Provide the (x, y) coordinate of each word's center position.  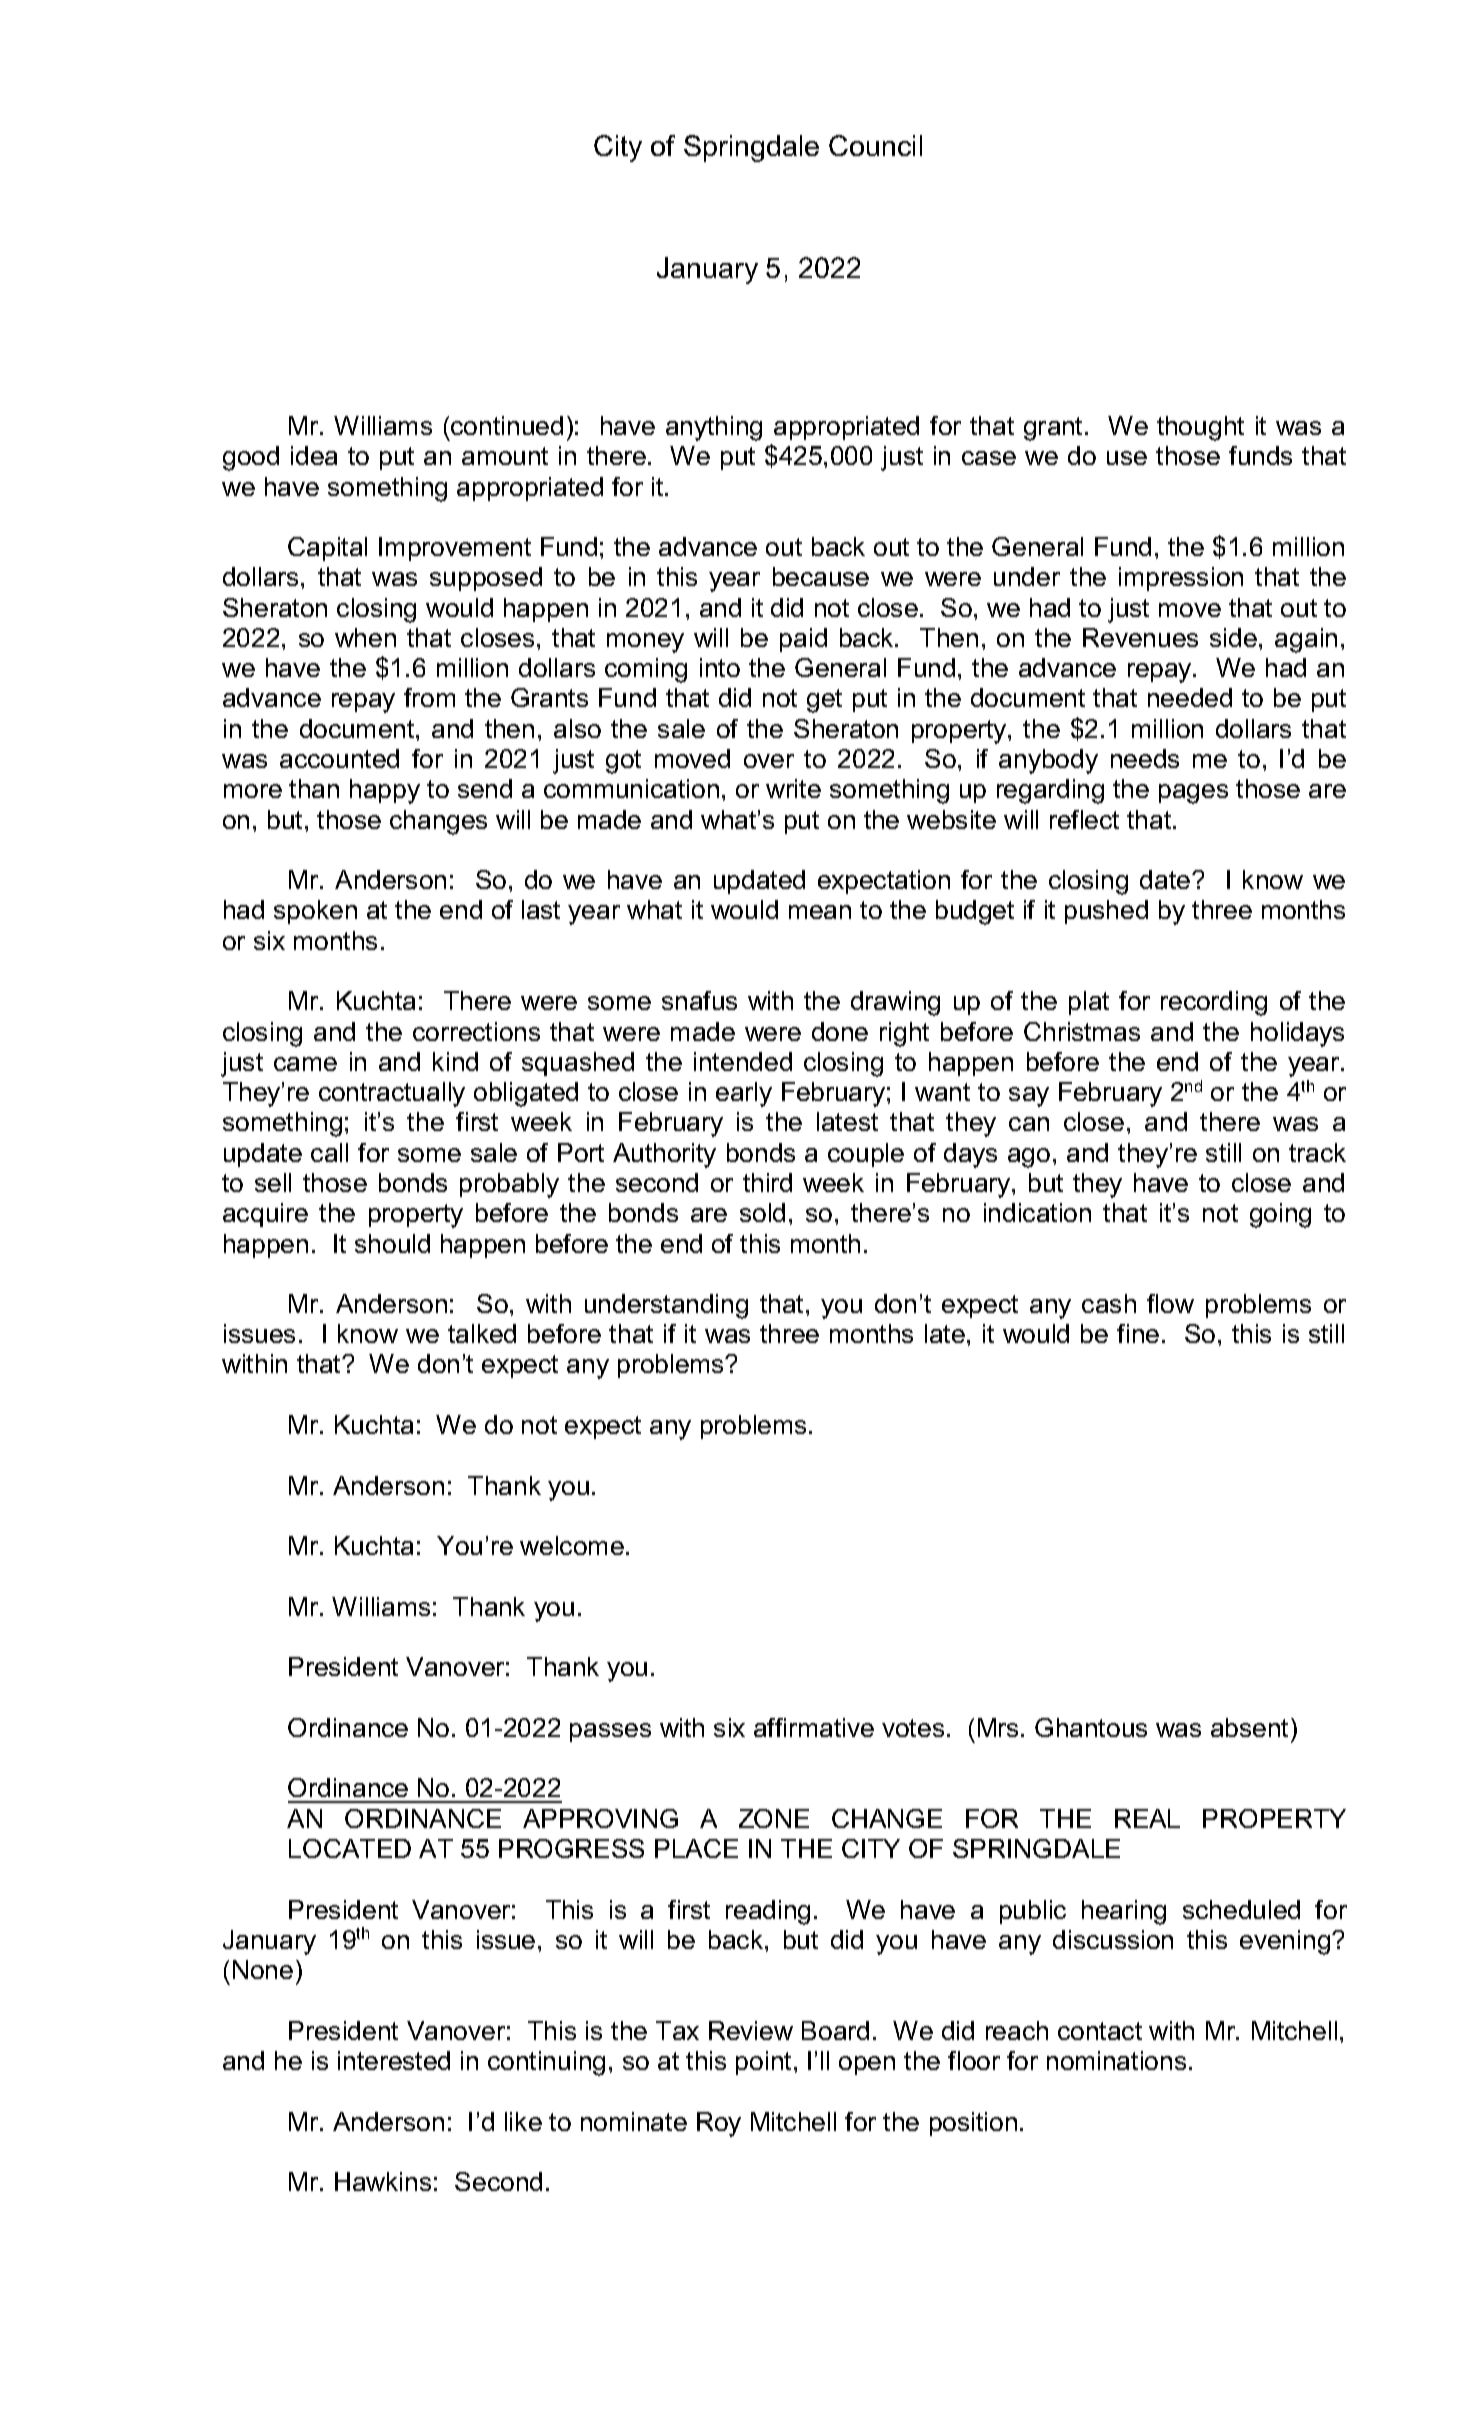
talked (482, 1333)
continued (507, 425)
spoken (315, 912)
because (821, 576)
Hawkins (383, 2181)
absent (1251, 1727)
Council (875, 145)
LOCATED (350, 1848)
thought (1200, 428)
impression (1181, 579)
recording (1214, 1003)
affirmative (814, 1727)
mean (820, 912)
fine (1138, 1333)
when (365, 637)
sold (762, 1212)
